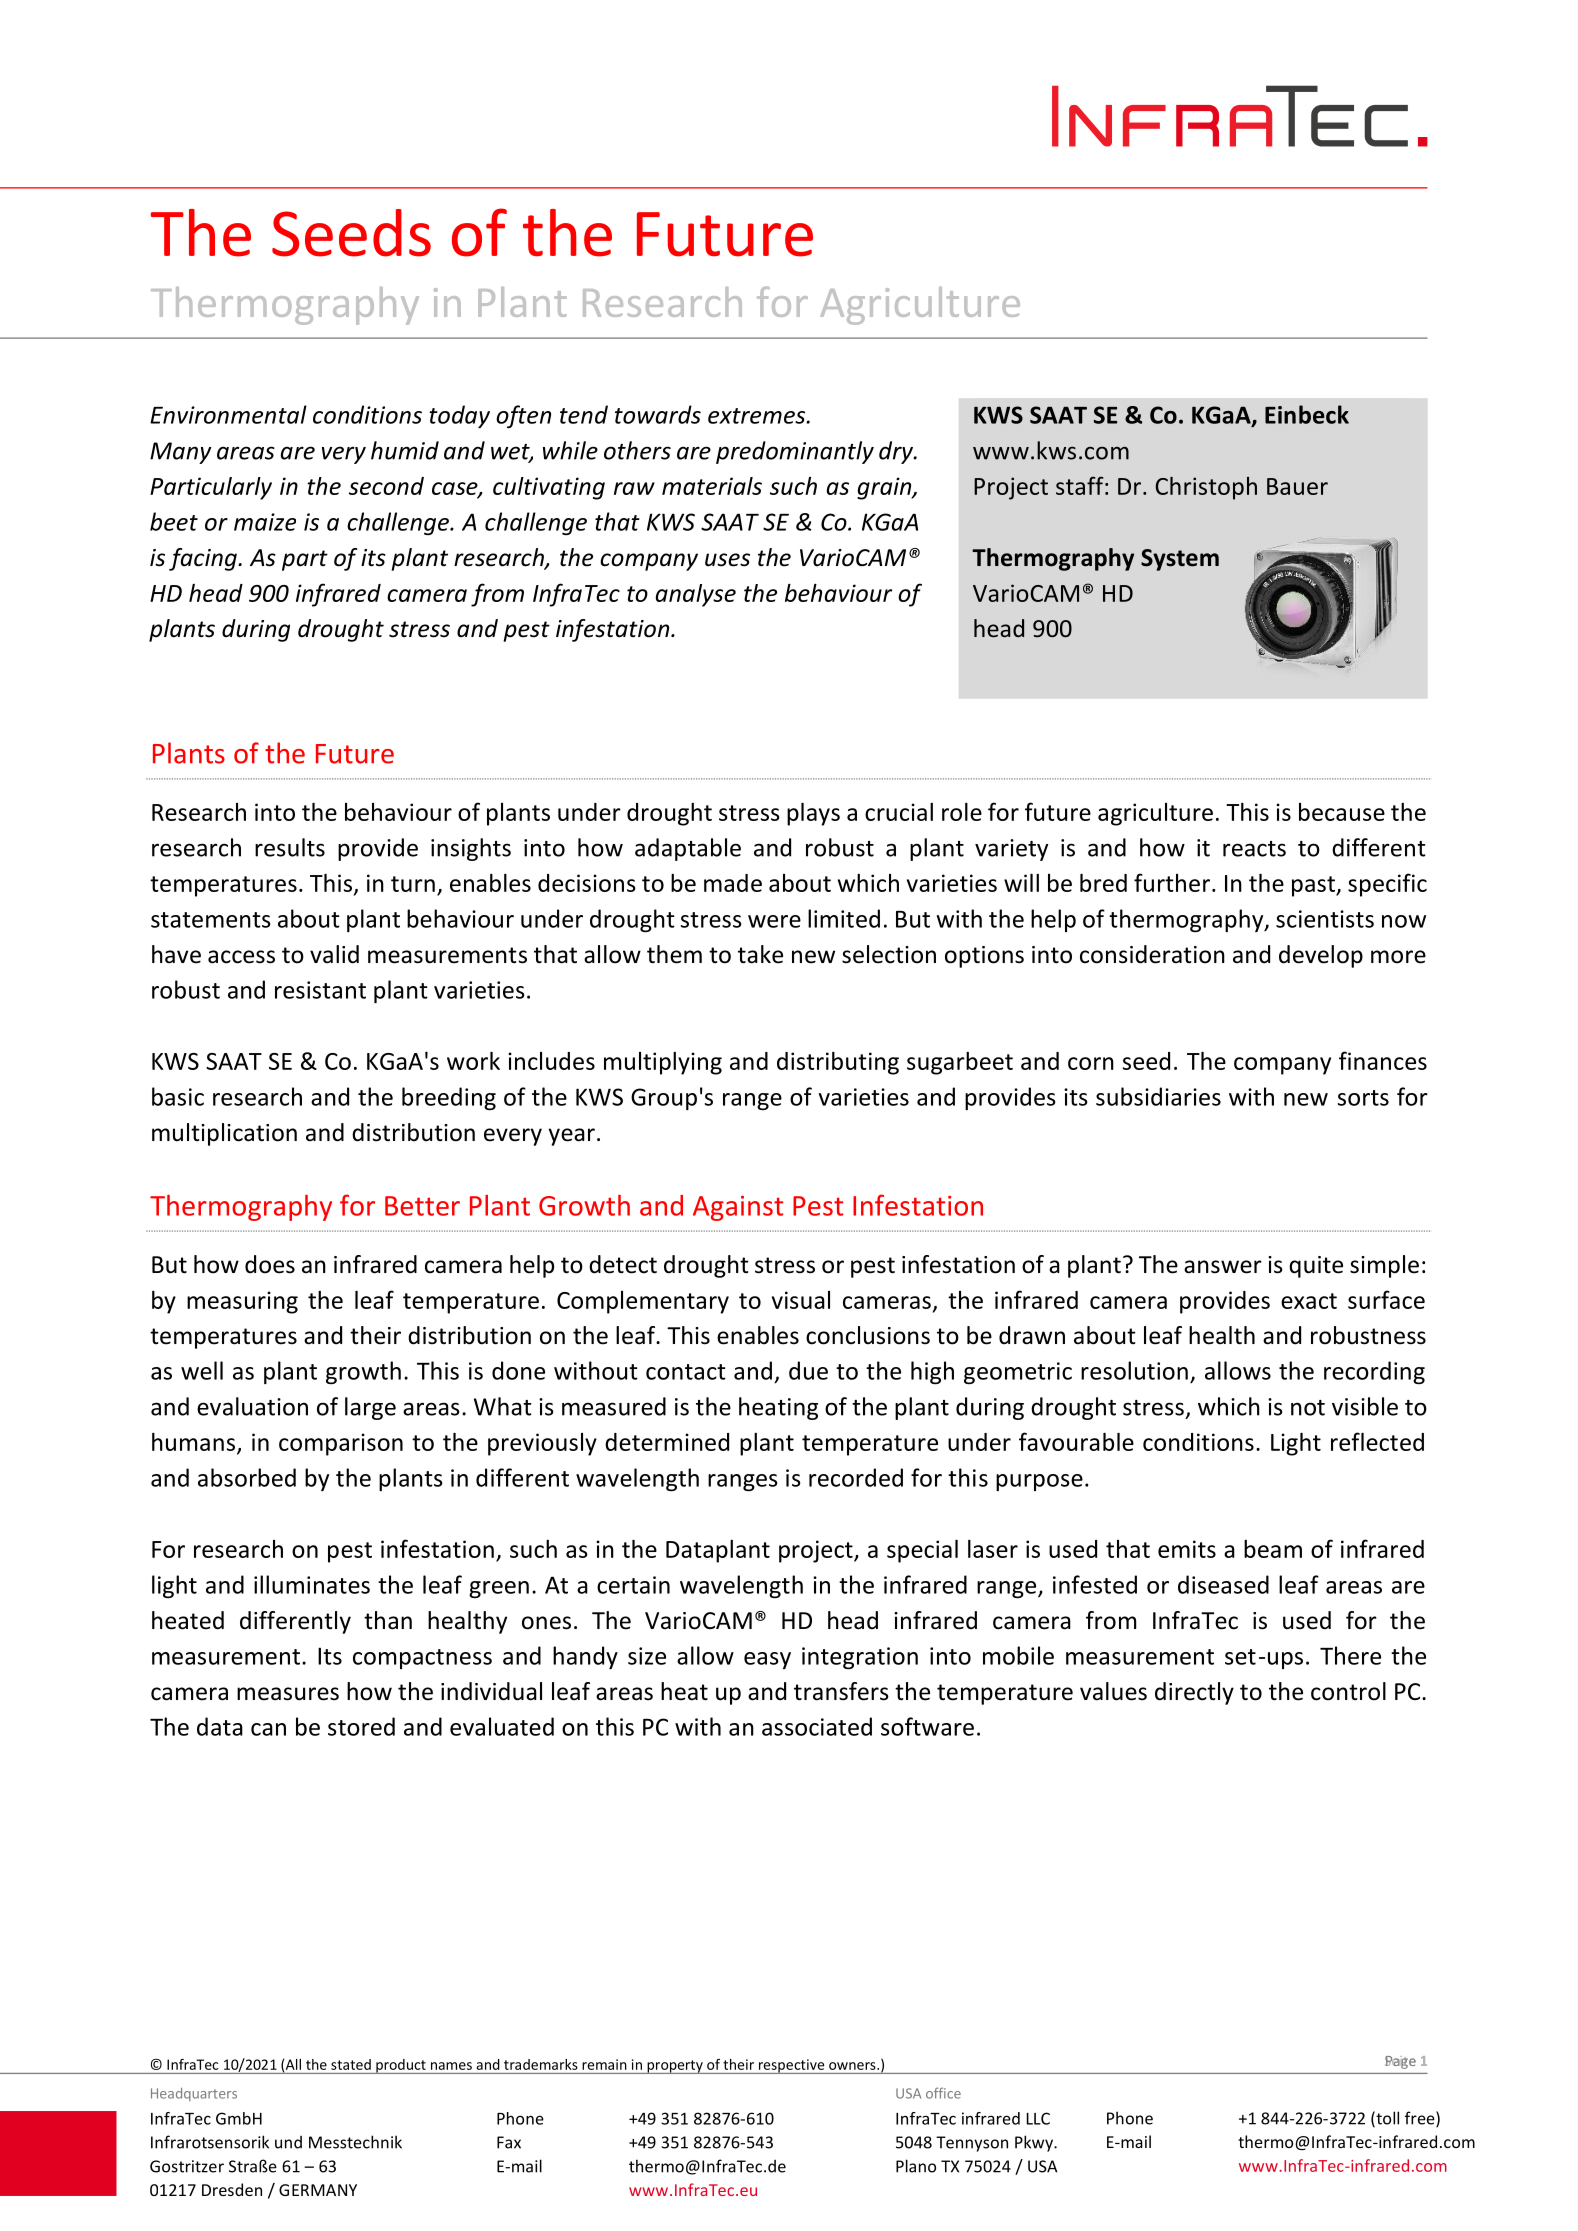 The width and height of the screenshot is (1578, 2231). What do you see at coordinates (351, 2064) in the screenshot?
I see `stated` at bounding box center [351, 2064].
